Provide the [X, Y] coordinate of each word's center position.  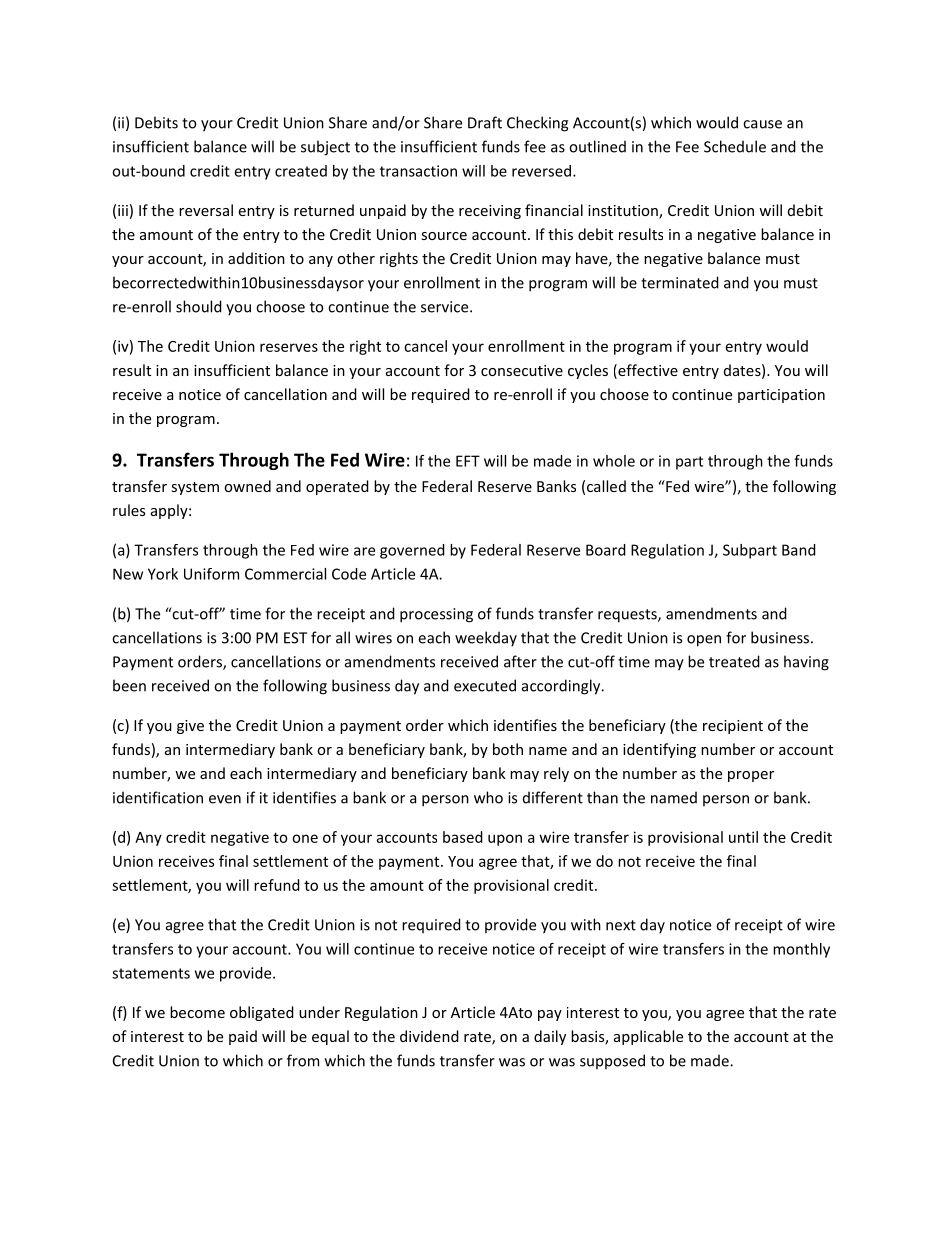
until [743, 837]
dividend [429, 1036]
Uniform [211, 574]
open [704, 641]
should [199, 306]
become [197, 1012]
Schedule [735, 146]
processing [436, 615]
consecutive [522, 370]
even [225, 799]
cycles [588, 371]
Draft [485, 122]
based [463, 837]
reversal [206, 210]
